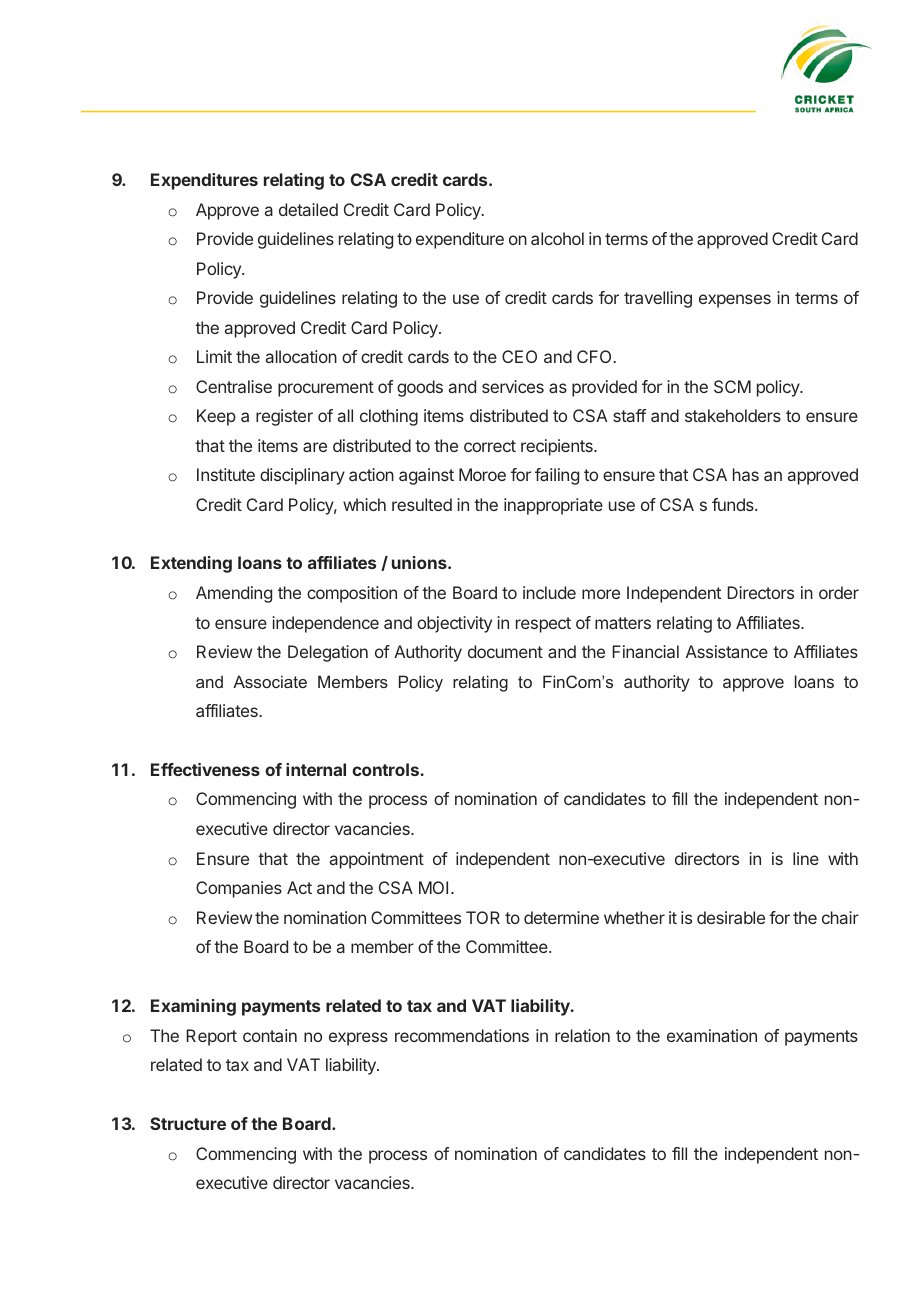 This screenshot has height=1309, width=924. Describe the element at coordinates (557, 238) in the screenshot. I see `alcohol` at that location.
